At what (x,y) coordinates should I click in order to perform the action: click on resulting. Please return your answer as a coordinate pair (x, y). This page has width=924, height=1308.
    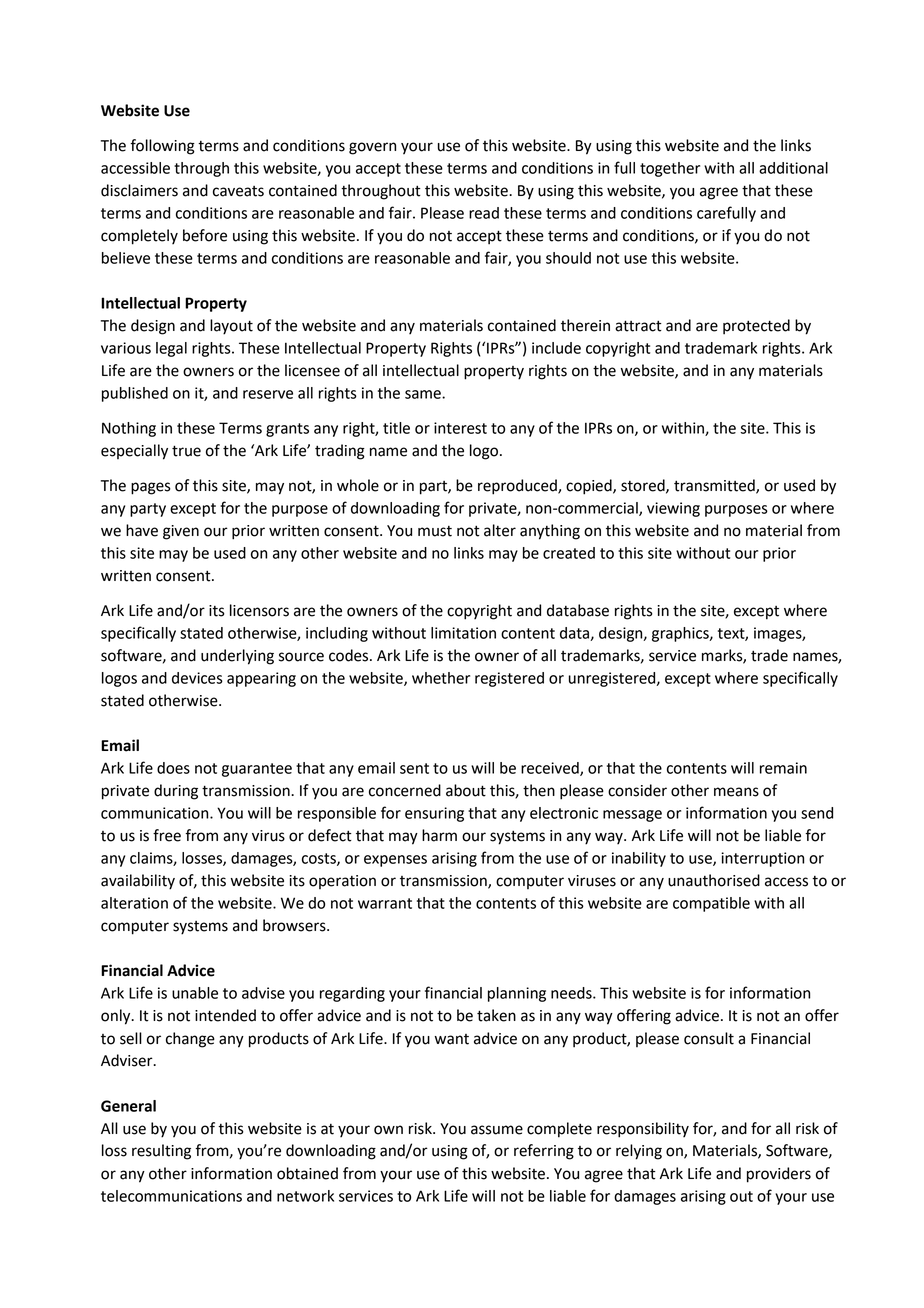
    Looking at the image, I should click on (161, 1152).
